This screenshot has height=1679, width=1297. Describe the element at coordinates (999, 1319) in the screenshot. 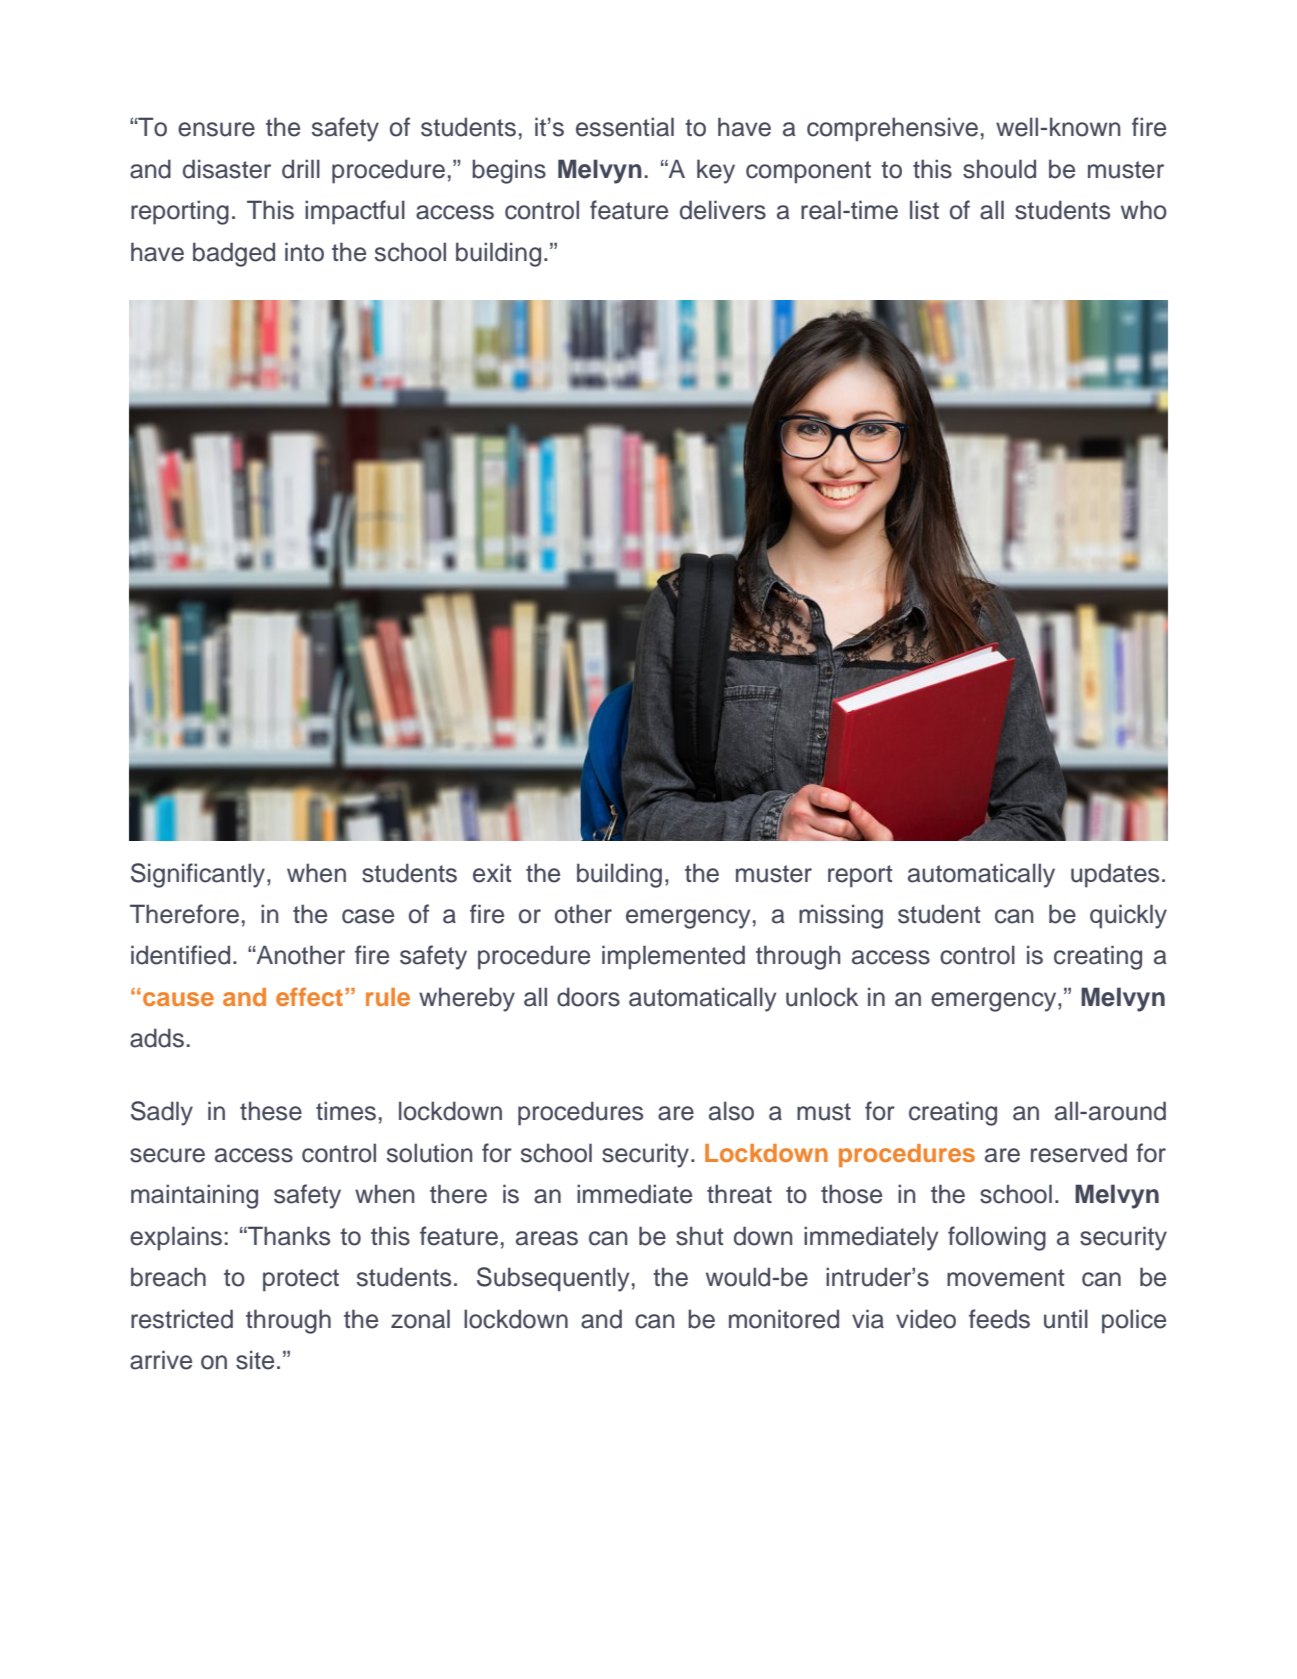

I see `feeds` at that location.
